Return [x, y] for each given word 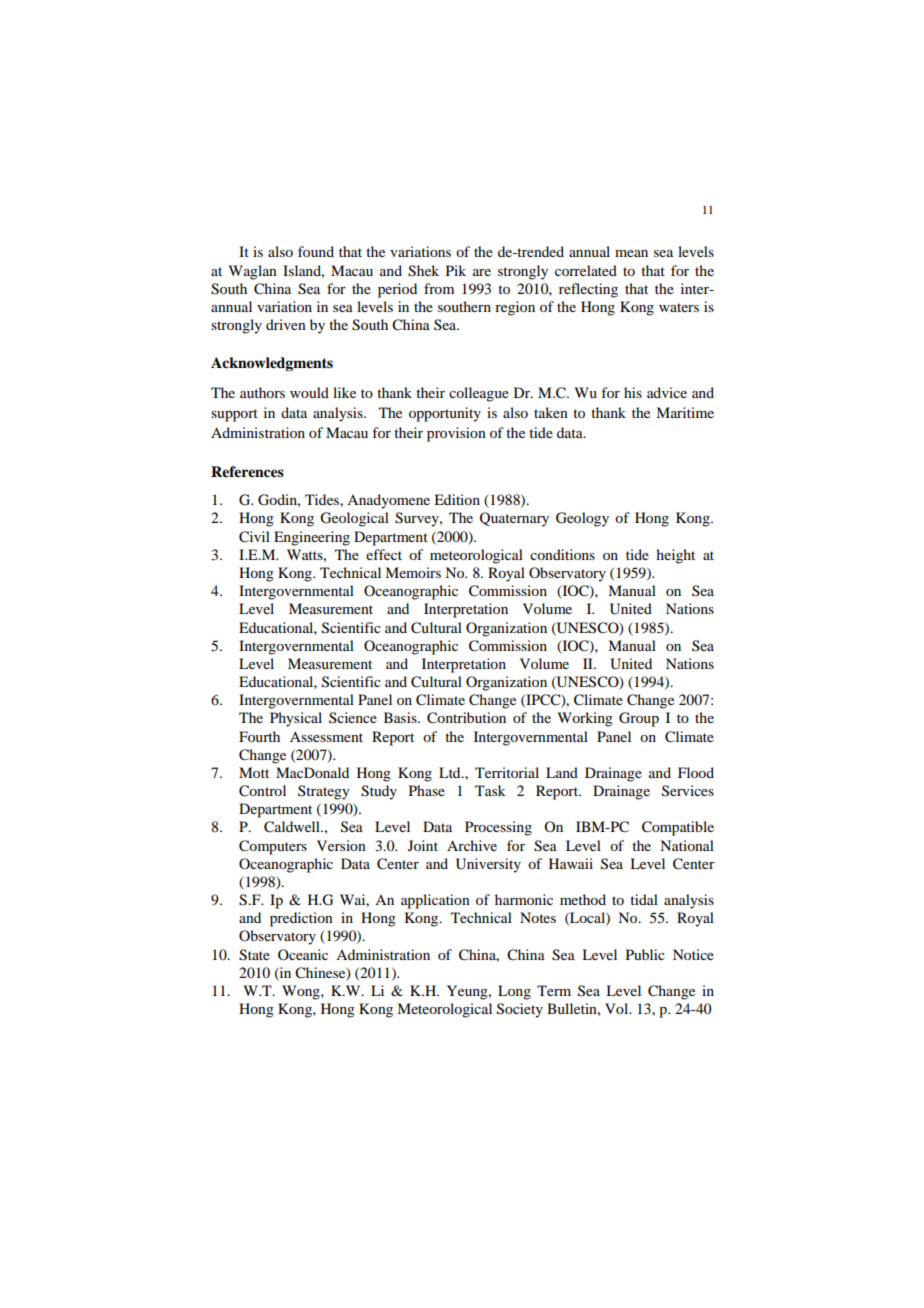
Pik [456, 270]
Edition [457, 499]
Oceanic [303, 954]
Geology [582, 519]
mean [631, 253]
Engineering [312, 538]
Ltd [451, 772]
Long [514, 992]
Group [639, 719]
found [316, 251]
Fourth [259, 736]
